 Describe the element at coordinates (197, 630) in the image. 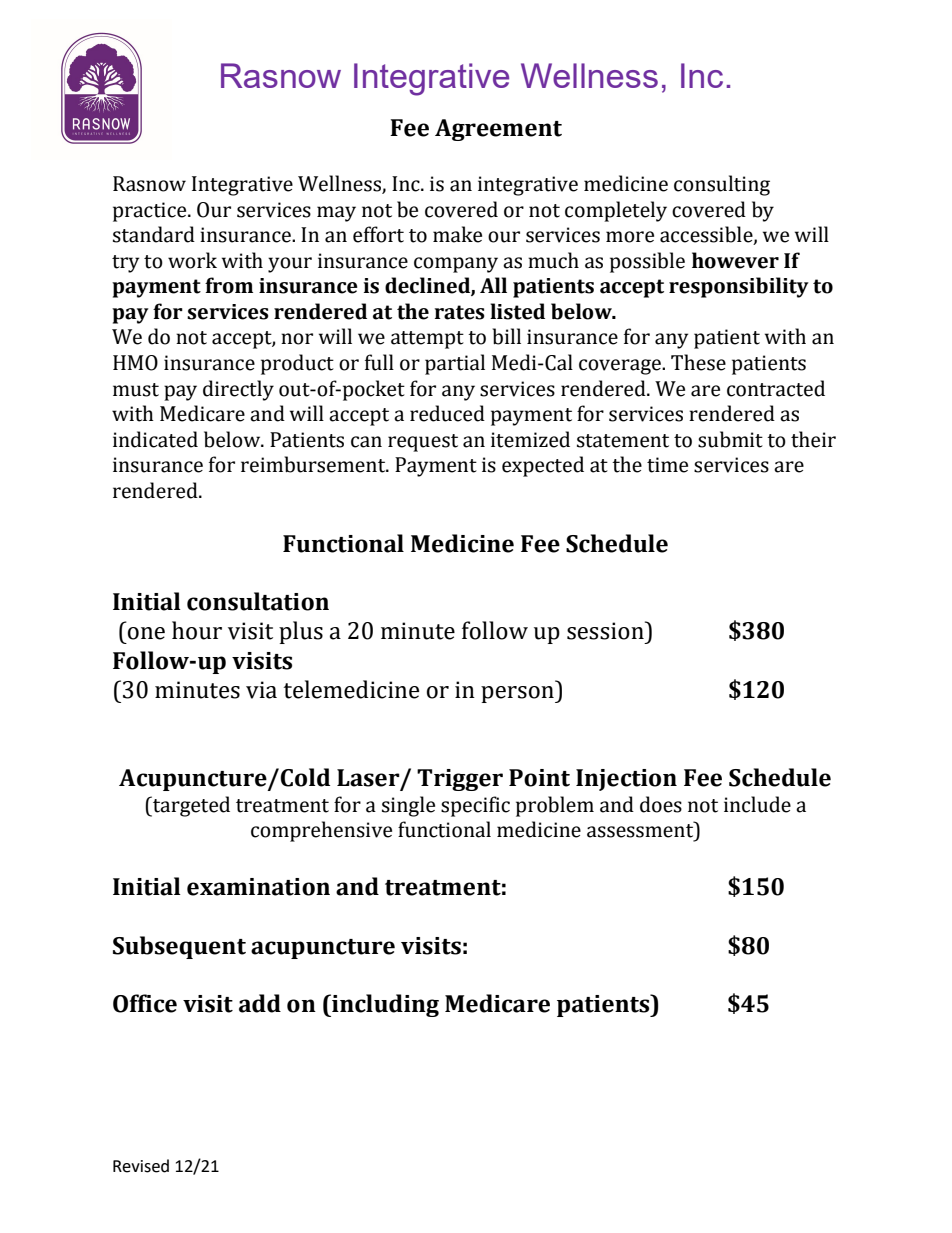

I see `hour` at that location.
